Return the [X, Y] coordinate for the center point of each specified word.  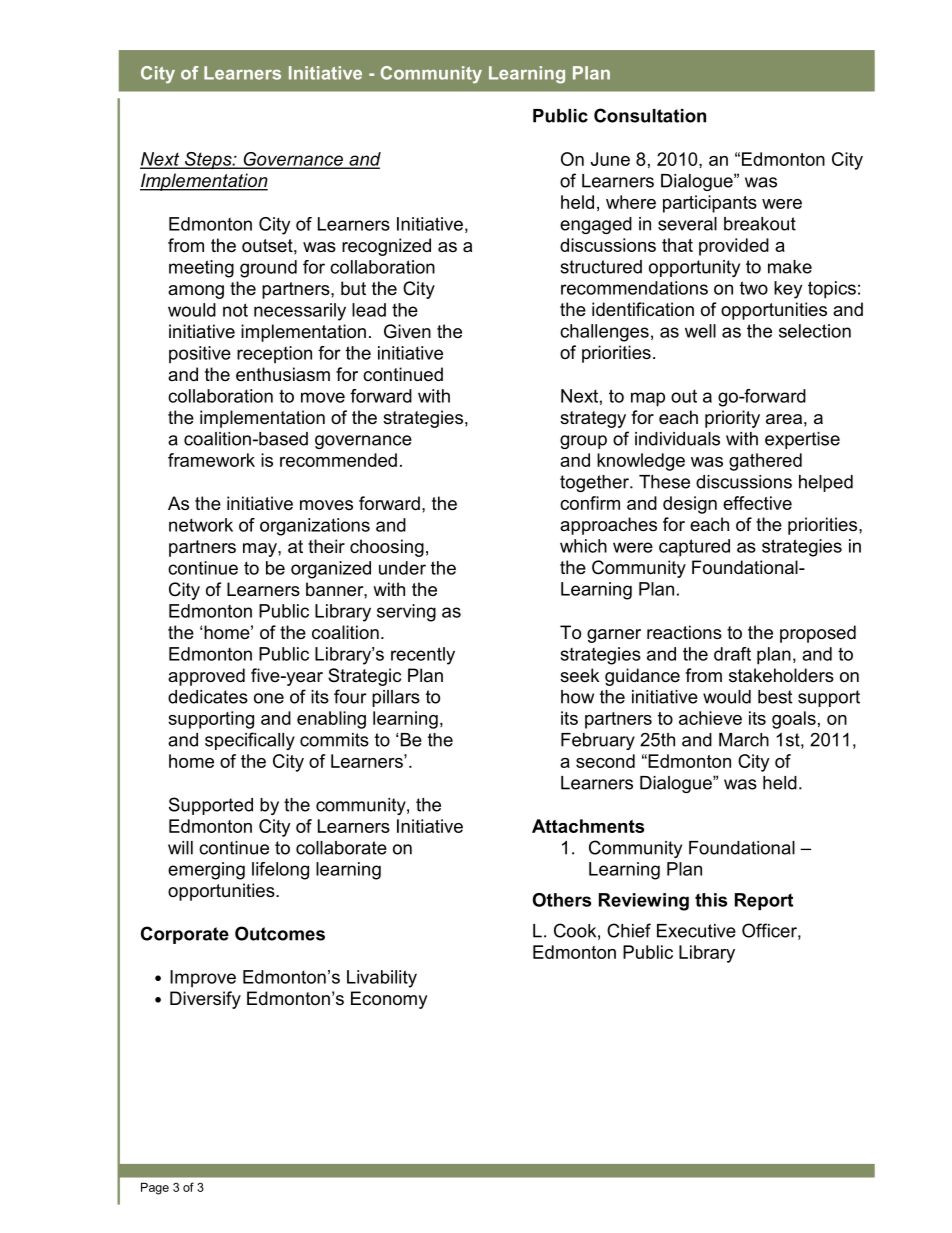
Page [155, 1188]
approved [206, 677]
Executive [696, 931]
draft [732, 654]
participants [710, 204]
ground [268, 269]
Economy [389, 1000]
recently [423, 656]
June [610, 159]
